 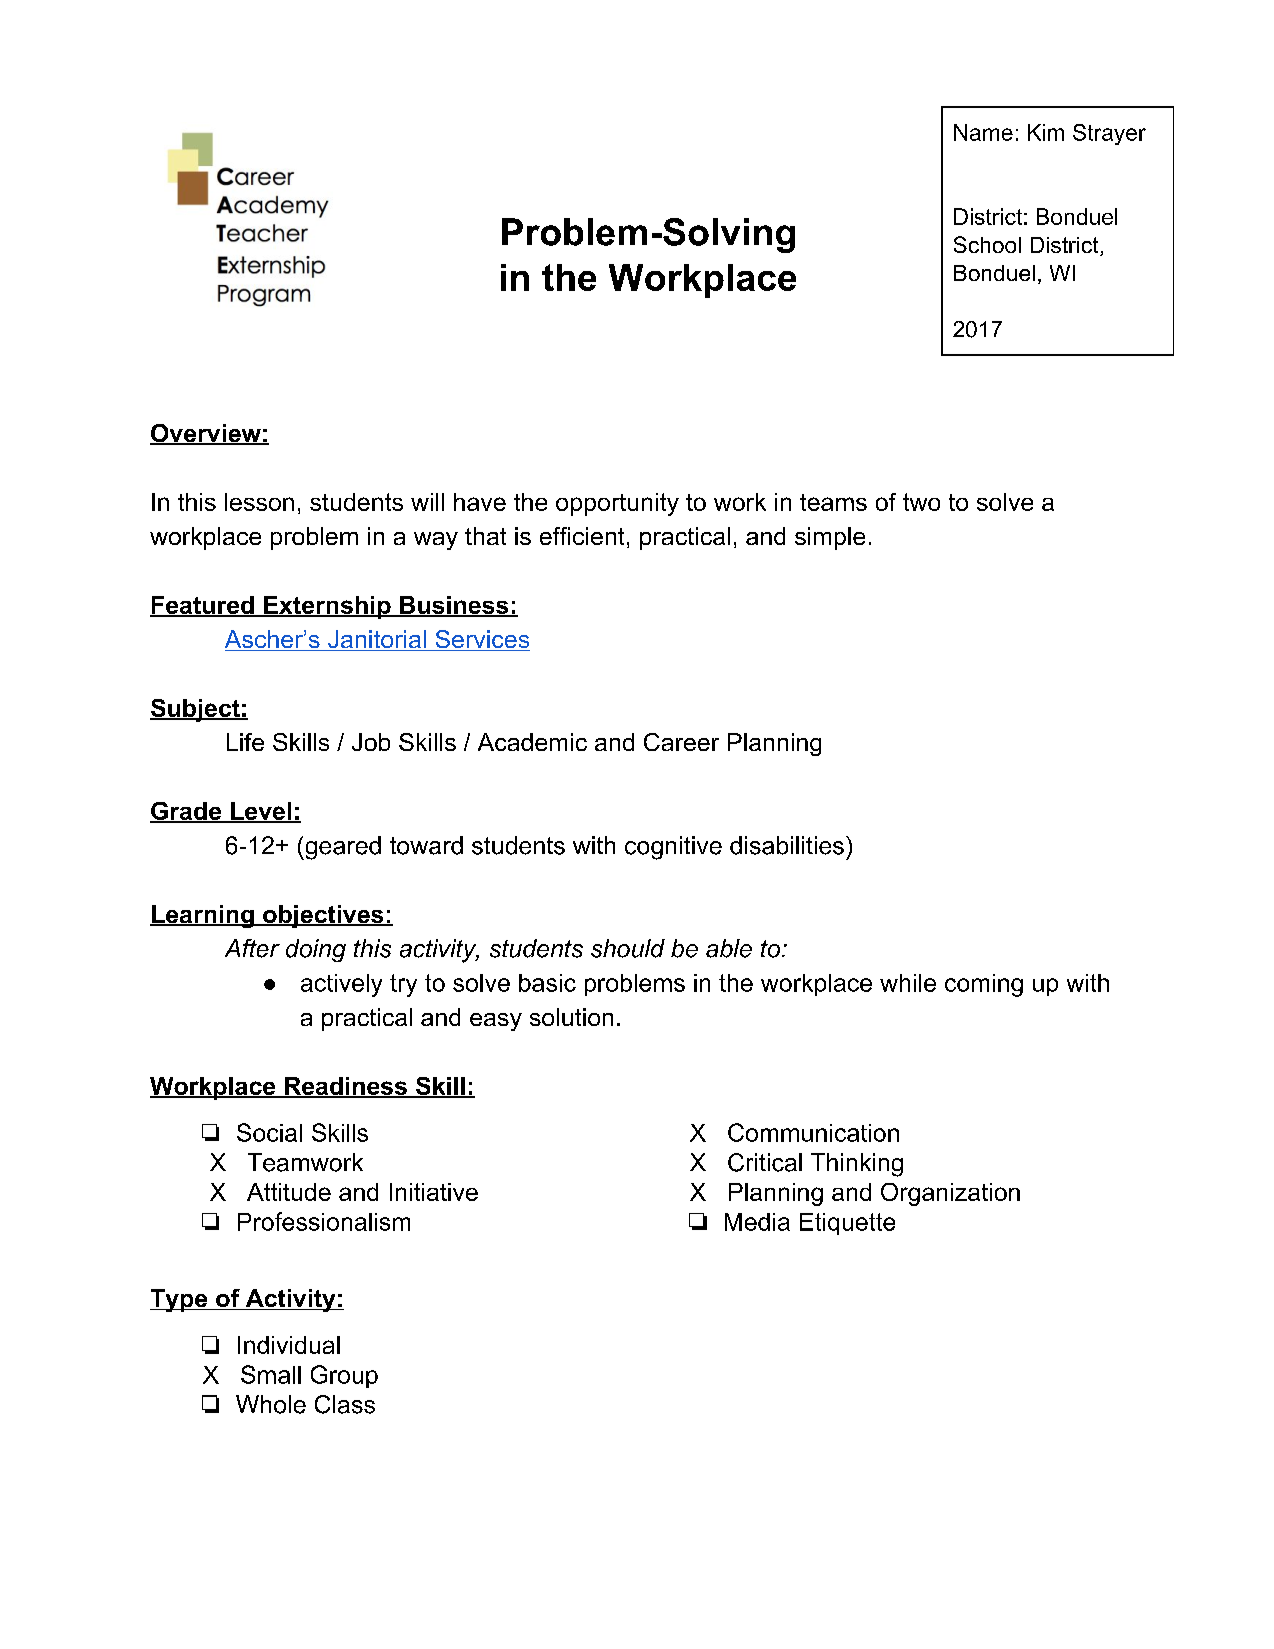 I want to click on Media, so click(x=757, y=1222).
